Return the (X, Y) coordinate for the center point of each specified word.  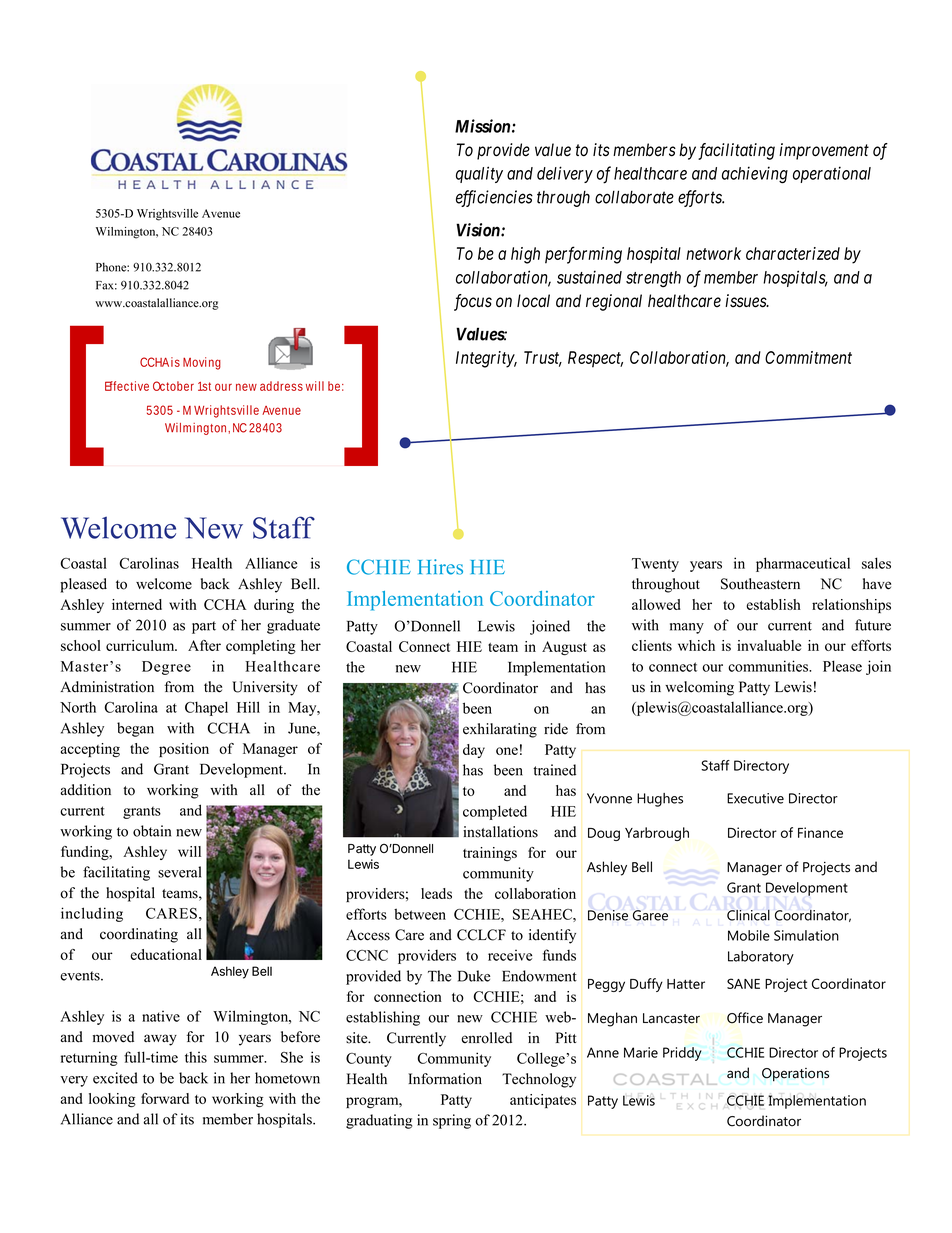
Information (445, 1079)
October (173, 386)
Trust (543, 358)
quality (479, 174)
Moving (202, 363)
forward (165, 1098)
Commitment (808, 357)
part (204, 627)
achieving (755, 175)
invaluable (769, 645)
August (564, 648)
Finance (820, 832)
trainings (490, 854)
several (179, 872)
